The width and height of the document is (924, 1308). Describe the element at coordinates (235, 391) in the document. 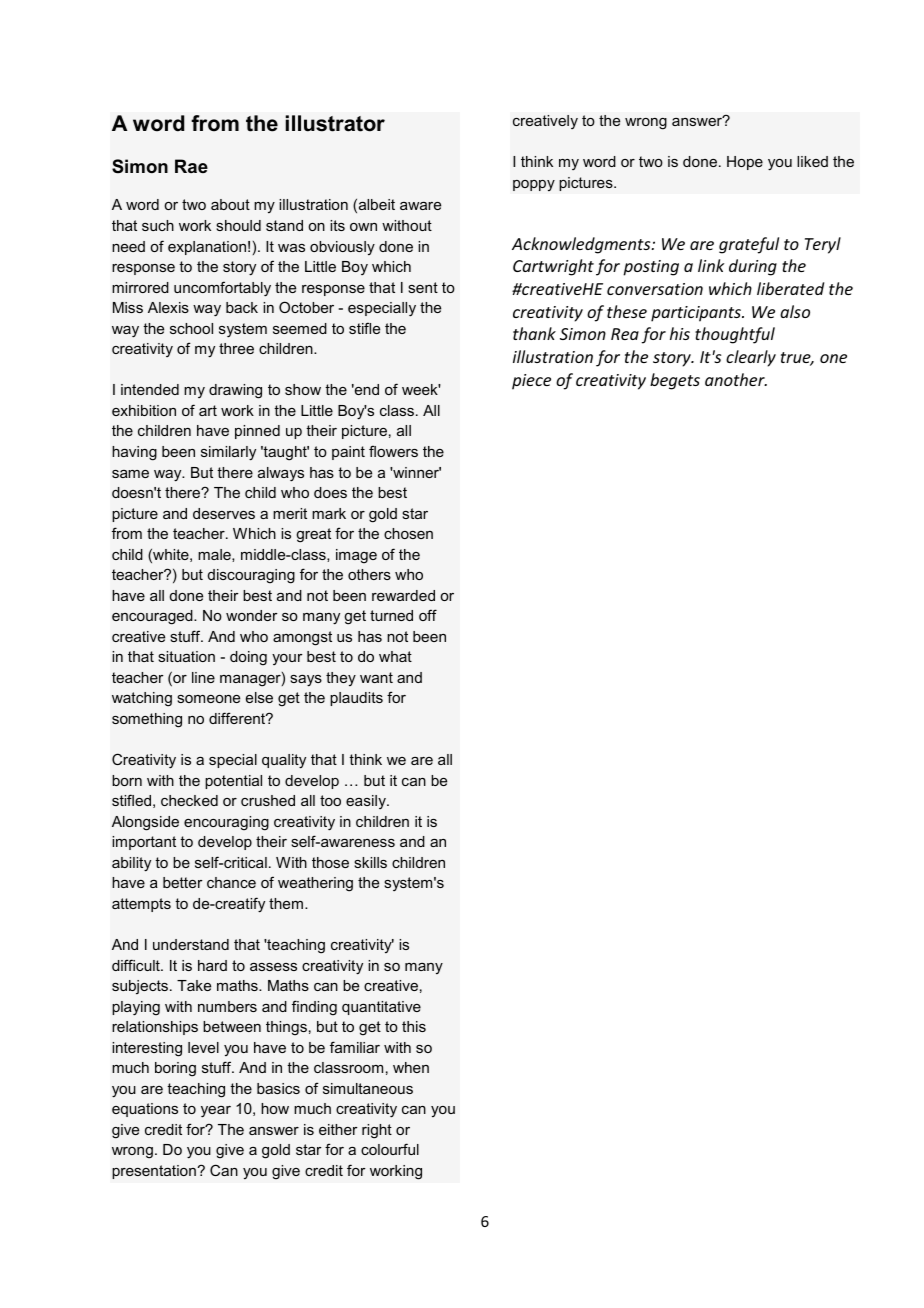

I see `drawing` at that location.
